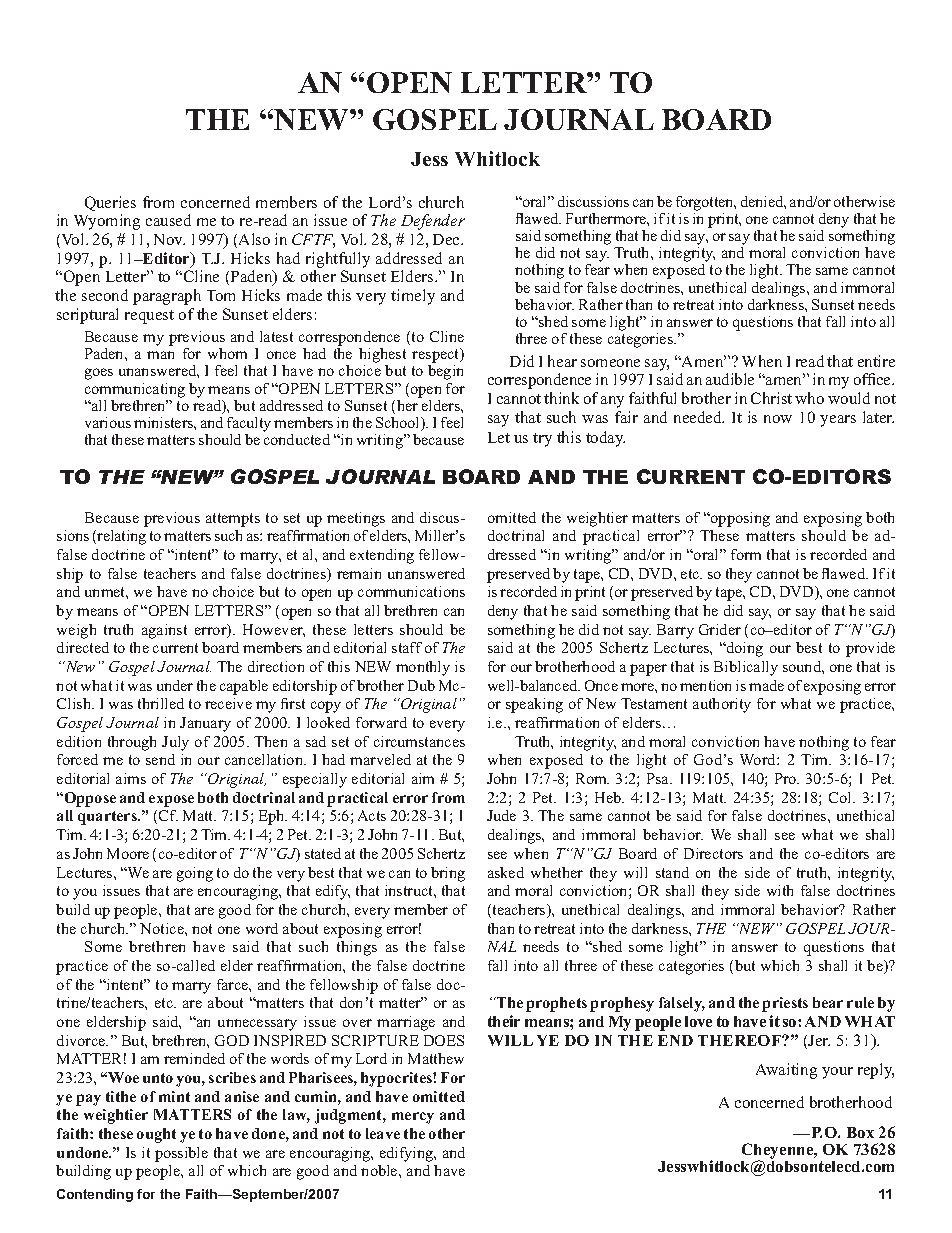 The height and width of the document is (1233, 952). I want to click on asked, so click(506, 872).
